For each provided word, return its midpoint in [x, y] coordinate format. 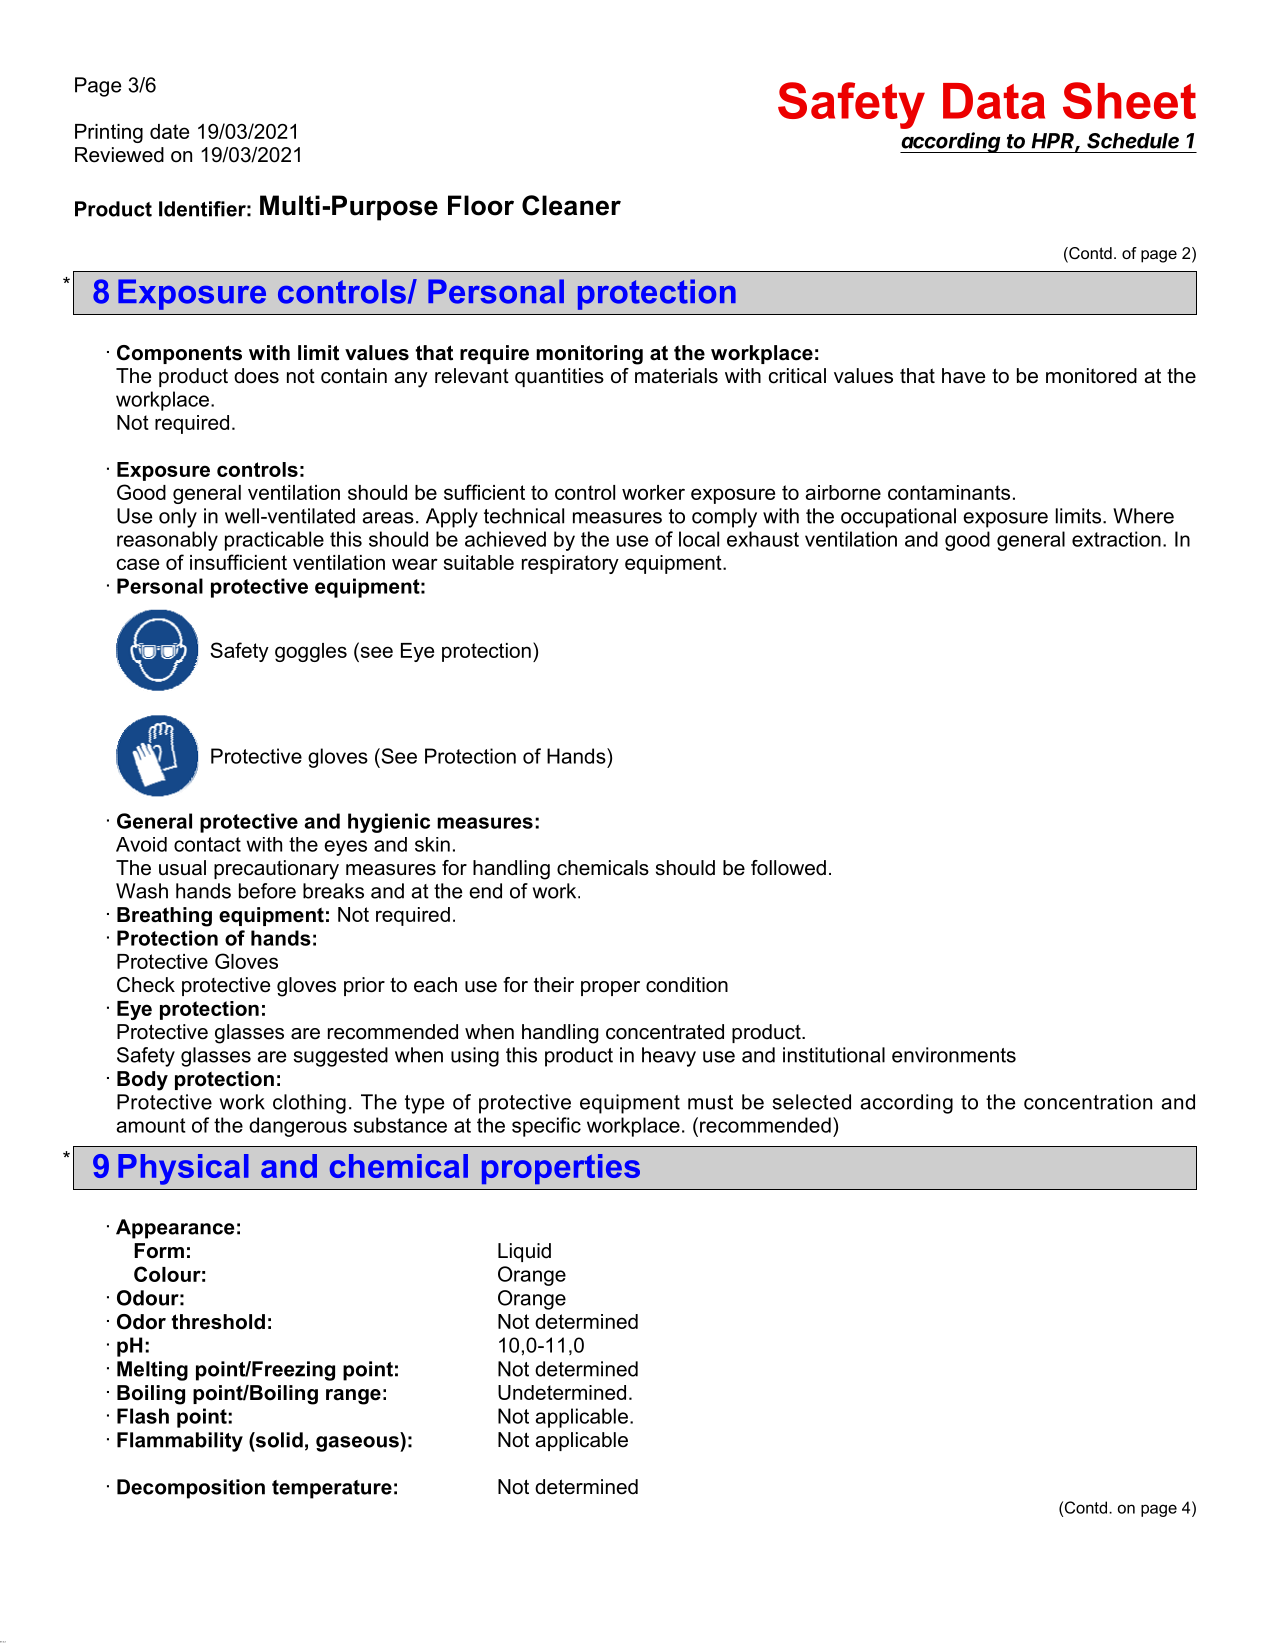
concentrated [665, 1032]
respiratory [570, 564]
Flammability [180, 1442]
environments [954, 1055]
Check [146, 985]
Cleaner [571, 205]
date [169, 131]
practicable [274, 541]
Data [994, 101]
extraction [1116, 539]
